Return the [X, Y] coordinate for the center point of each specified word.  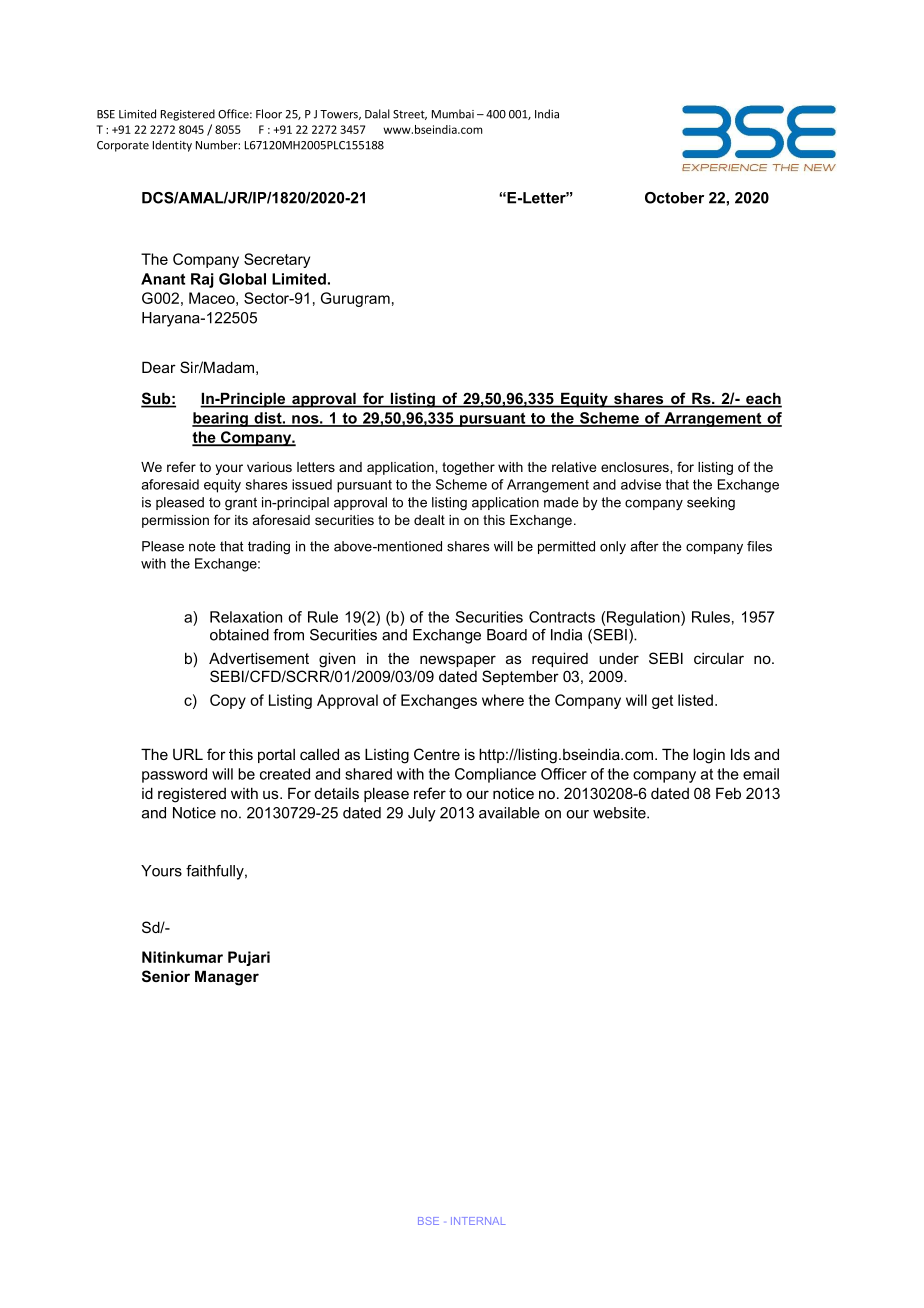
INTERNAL [478, 1221]
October [674, 198]
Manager [227, 978]
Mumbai [453, 114]
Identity [172, 146]
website [620, 813]
